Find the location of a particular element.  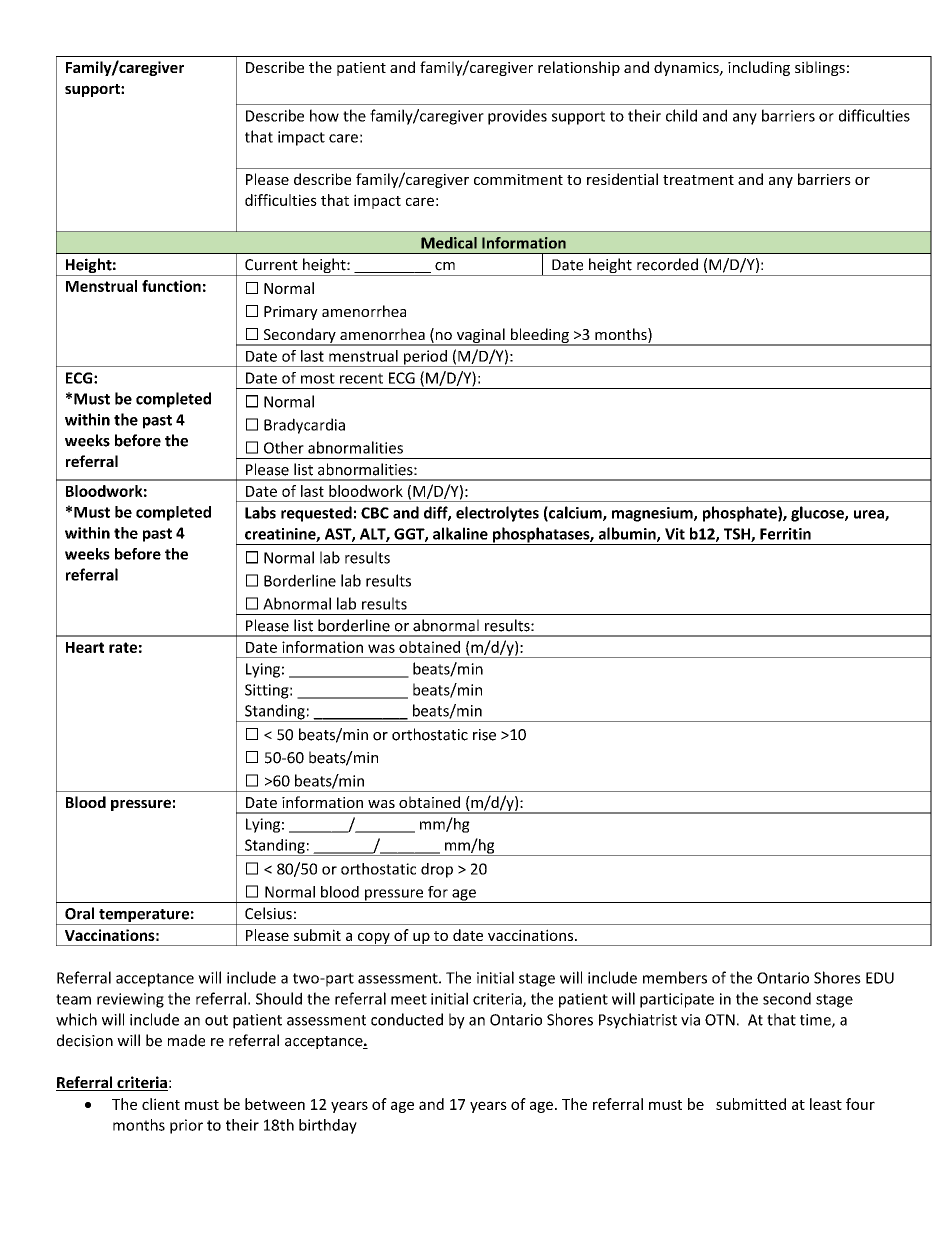

EDU is located at coordinates (880, 978).
